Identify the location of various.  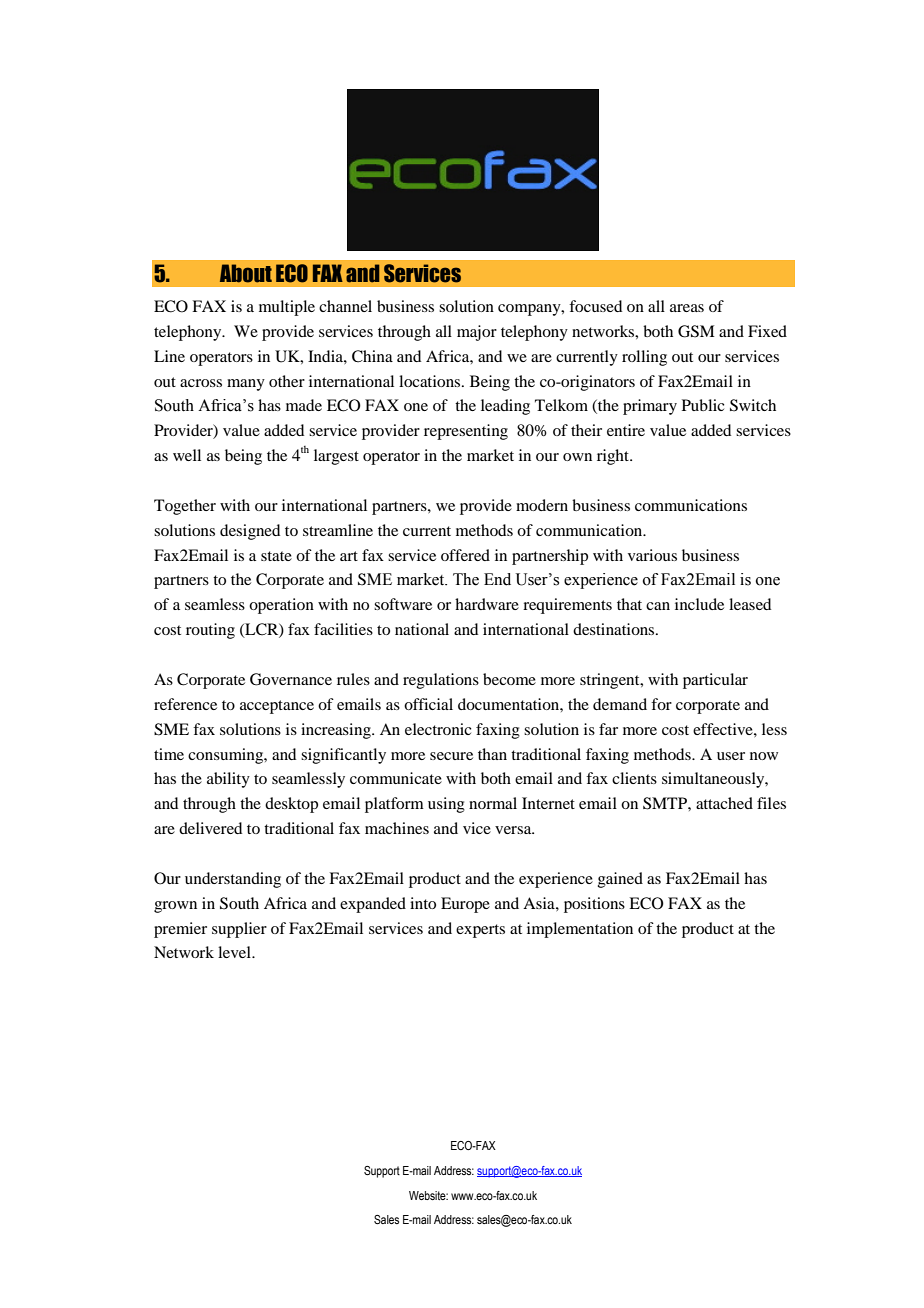
(652, 555).
